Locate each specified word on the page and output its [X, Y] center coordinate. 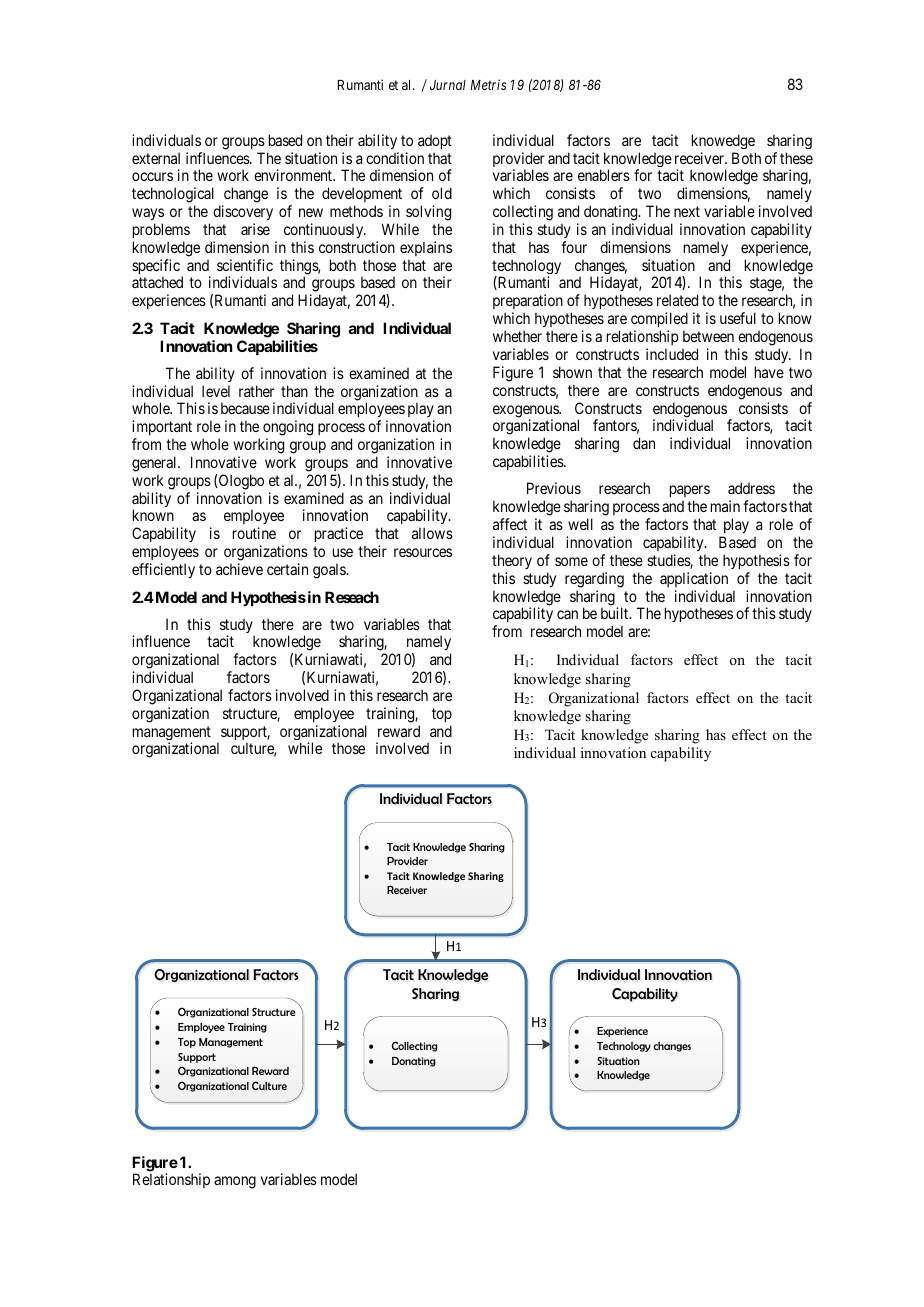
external [156, 158]
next [687, 211]
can [567, 614]
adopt [435, 142]
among [235, 1182]
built [616, 613]
